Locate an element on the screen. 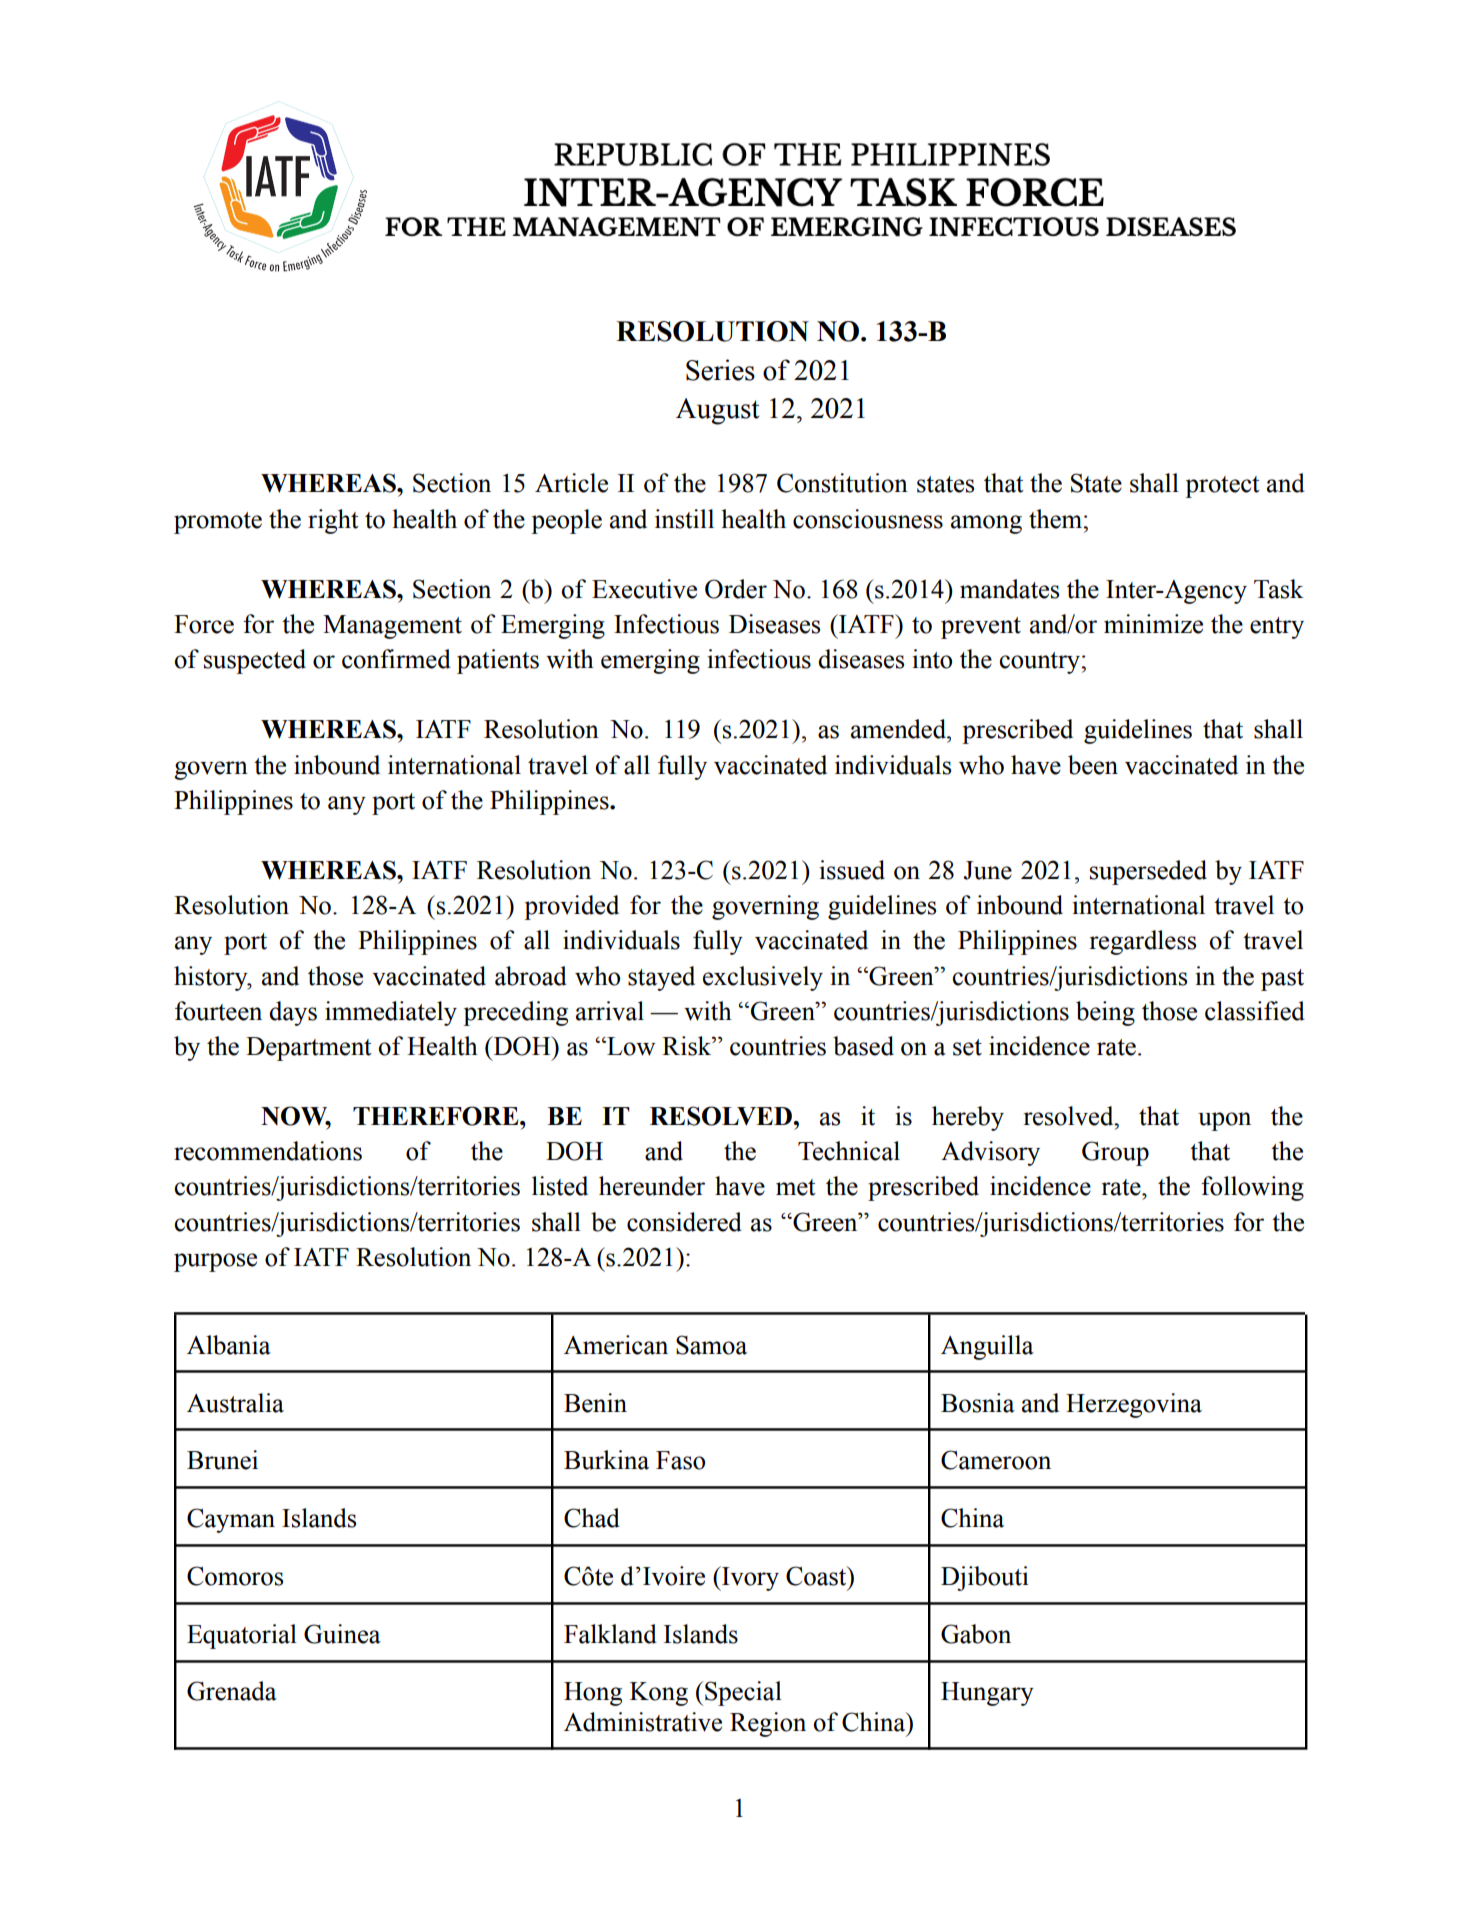  superseded is located at coordinates (1148, 872).
